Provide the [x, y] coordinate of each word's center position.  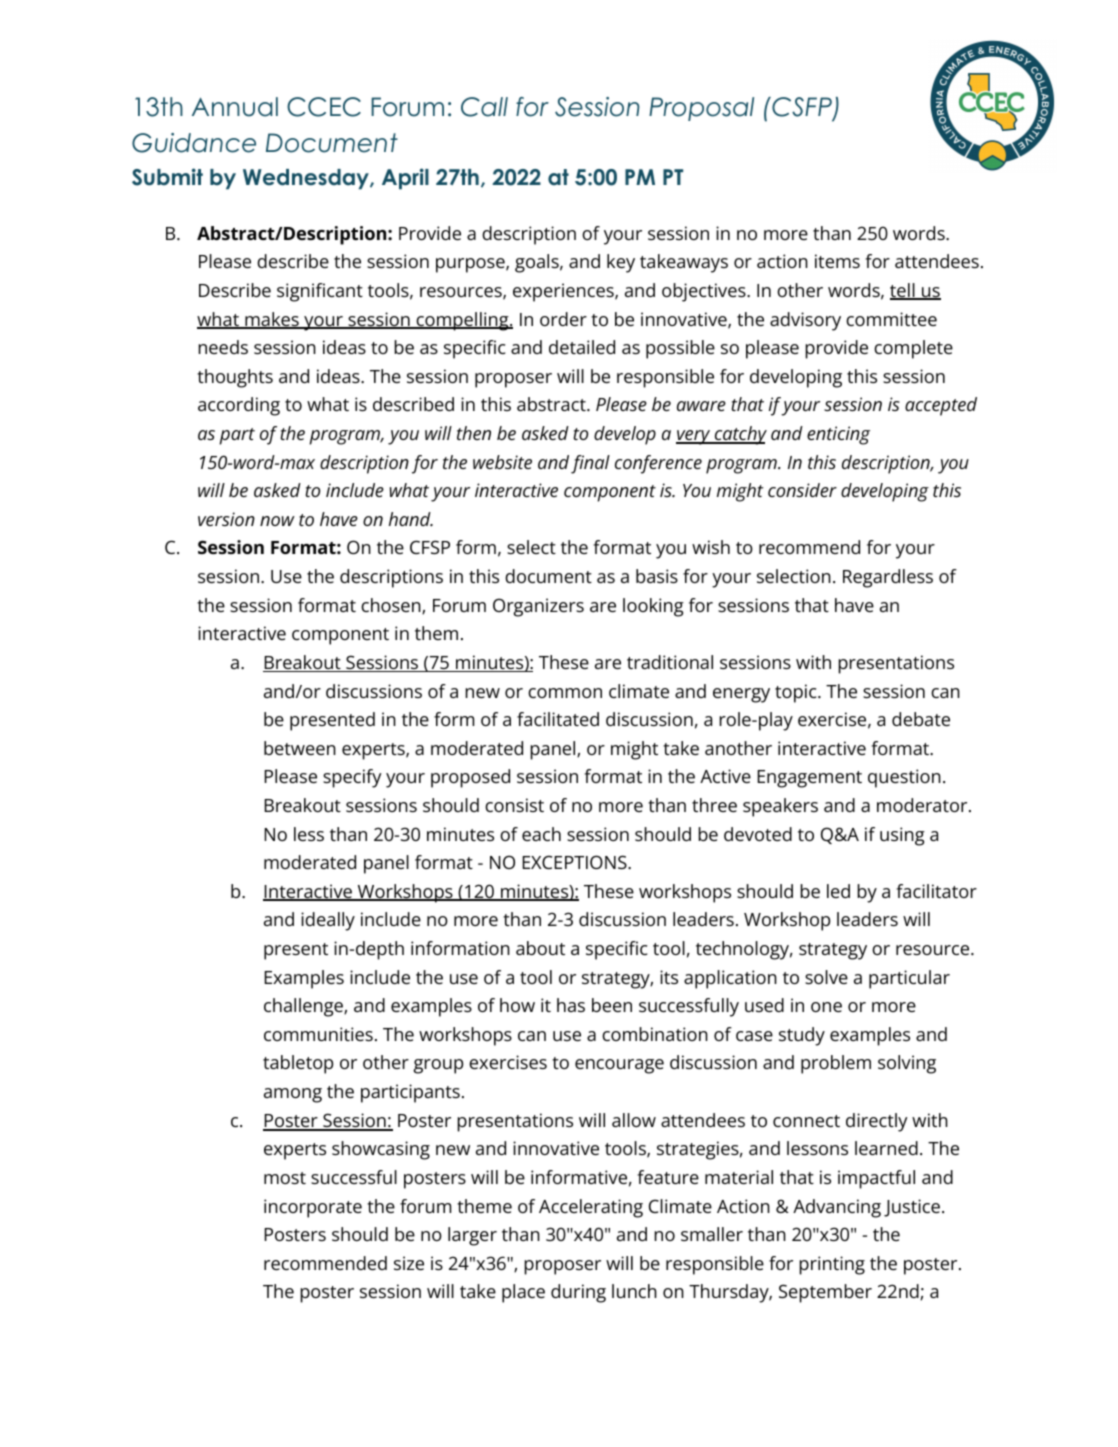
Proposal [701, 109]
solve [826, 977]
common [565, 693]
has [571, 1005]
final [590, 464]
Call [484, 107]
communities [318, 1034]
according [239, 406]
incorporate [313, 1208]
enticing [838, 435]
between [300, 748]
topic [797, 693]
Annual [235, 107]
